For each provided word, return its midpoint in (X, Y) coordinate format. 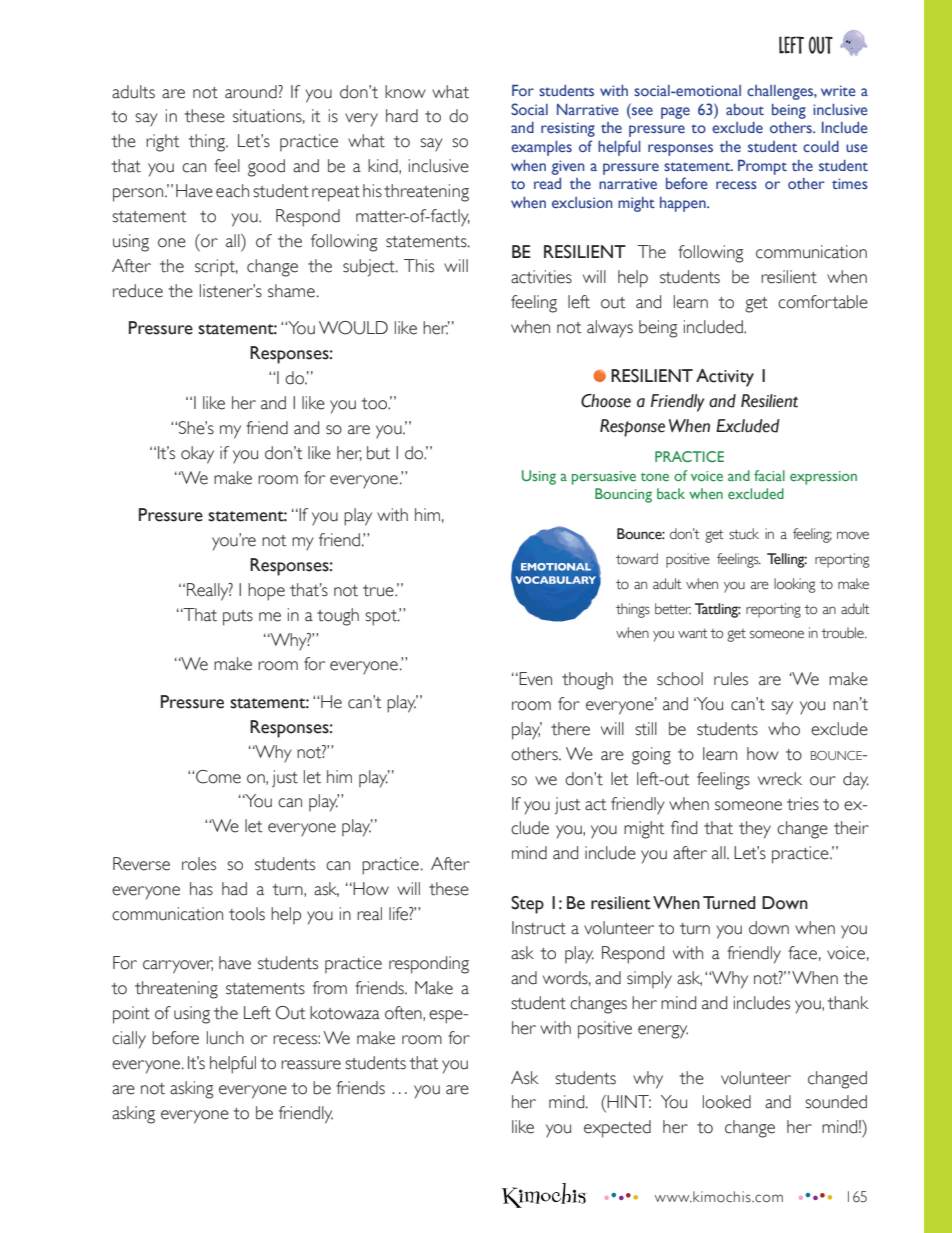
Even (534, 679)
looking (795, 585)
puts (238, 618)
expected (617, 1129)
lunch (225, 1038)
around (252, 92)
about (745, 109)
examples (541, 148)
